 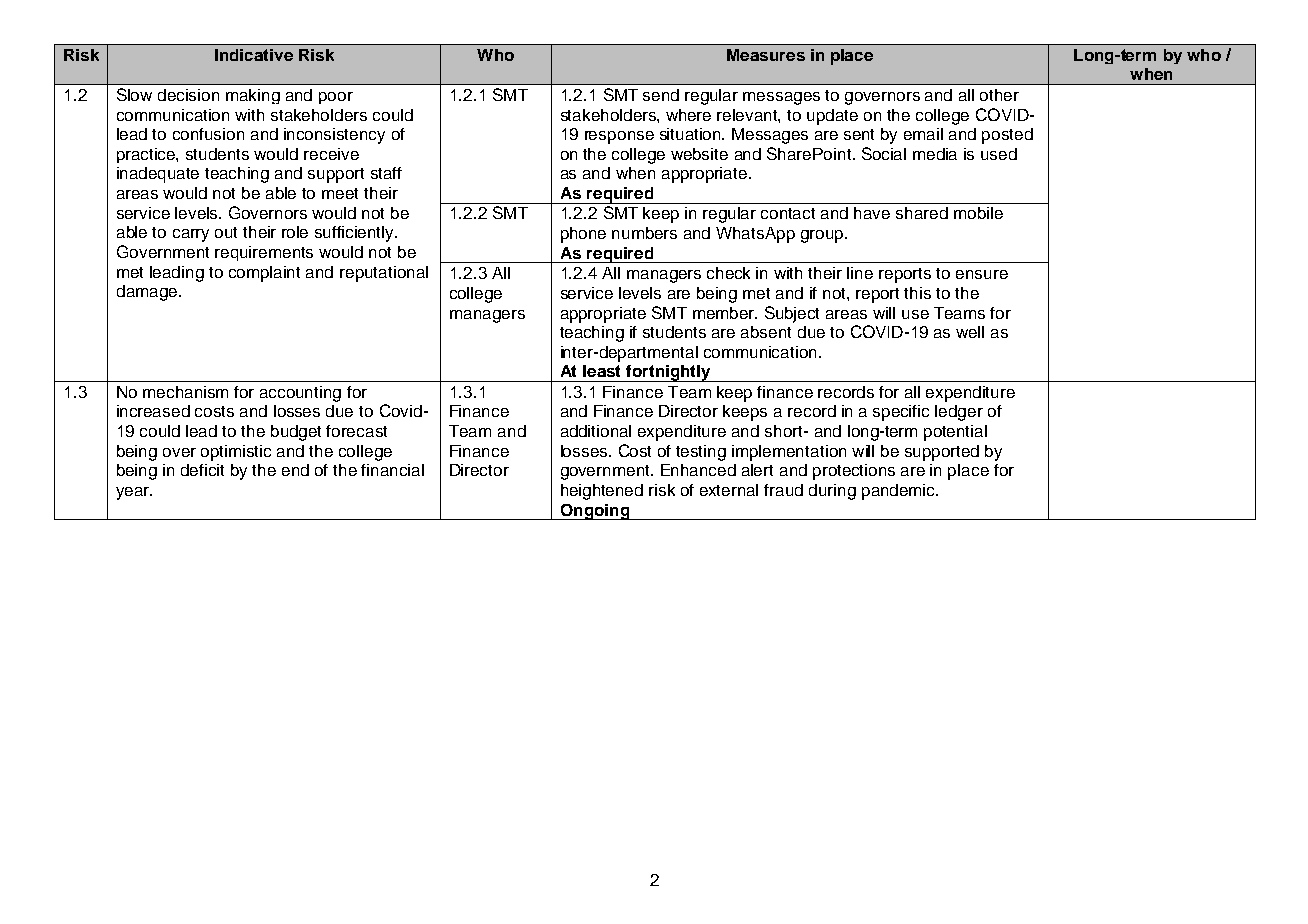 I want to click on inadequate, so click(x=158, y=175).
